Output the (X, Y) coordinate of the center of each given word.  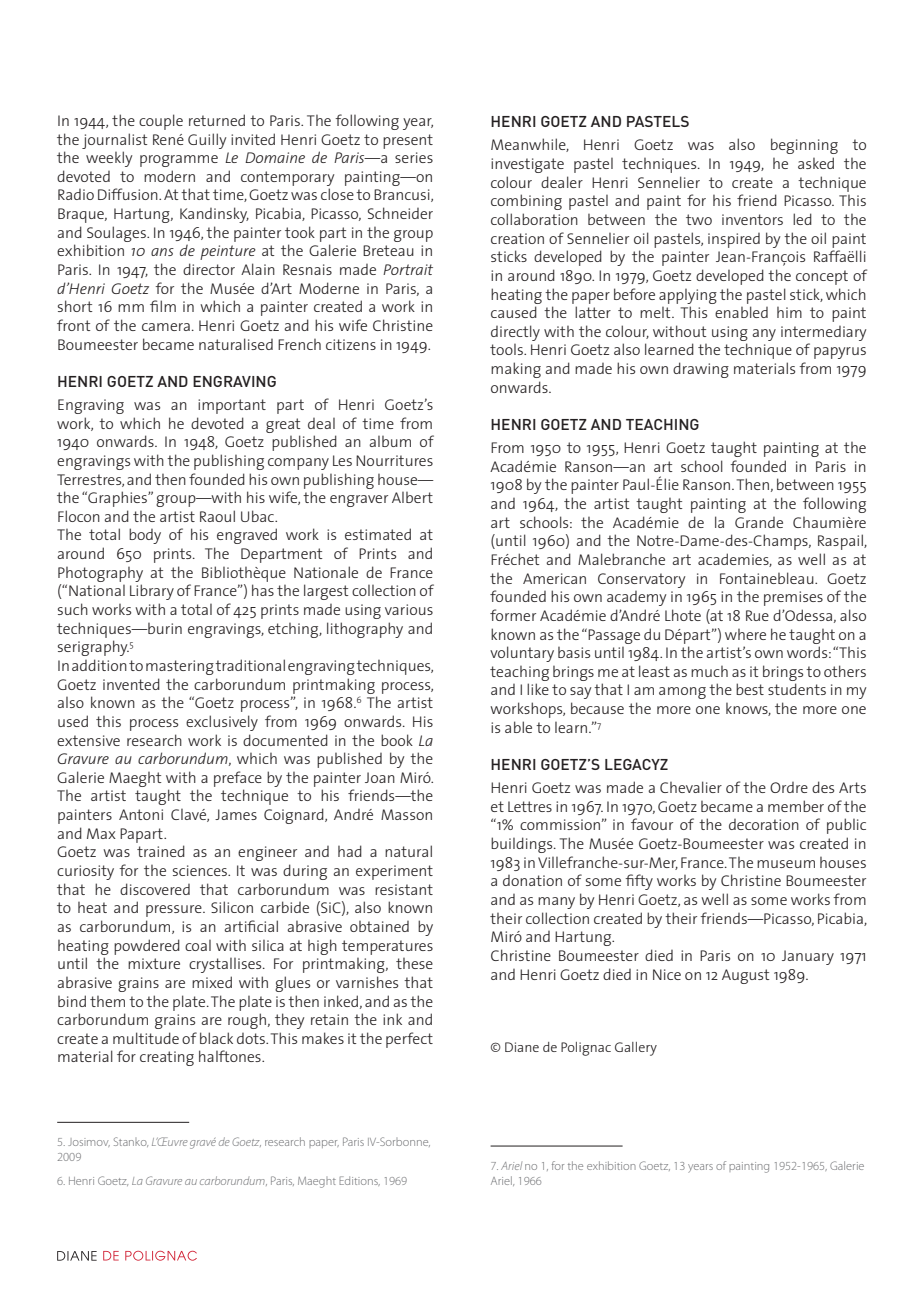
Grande (759, 522)
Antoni (141, 814)
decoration (764, 824)
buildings (523, 845)
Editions (359, 1181)
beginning (804, 146)
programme (179, 161)
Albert (412, 497)
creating (167, 1058)
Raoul (217, 516)
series (414, 157)
